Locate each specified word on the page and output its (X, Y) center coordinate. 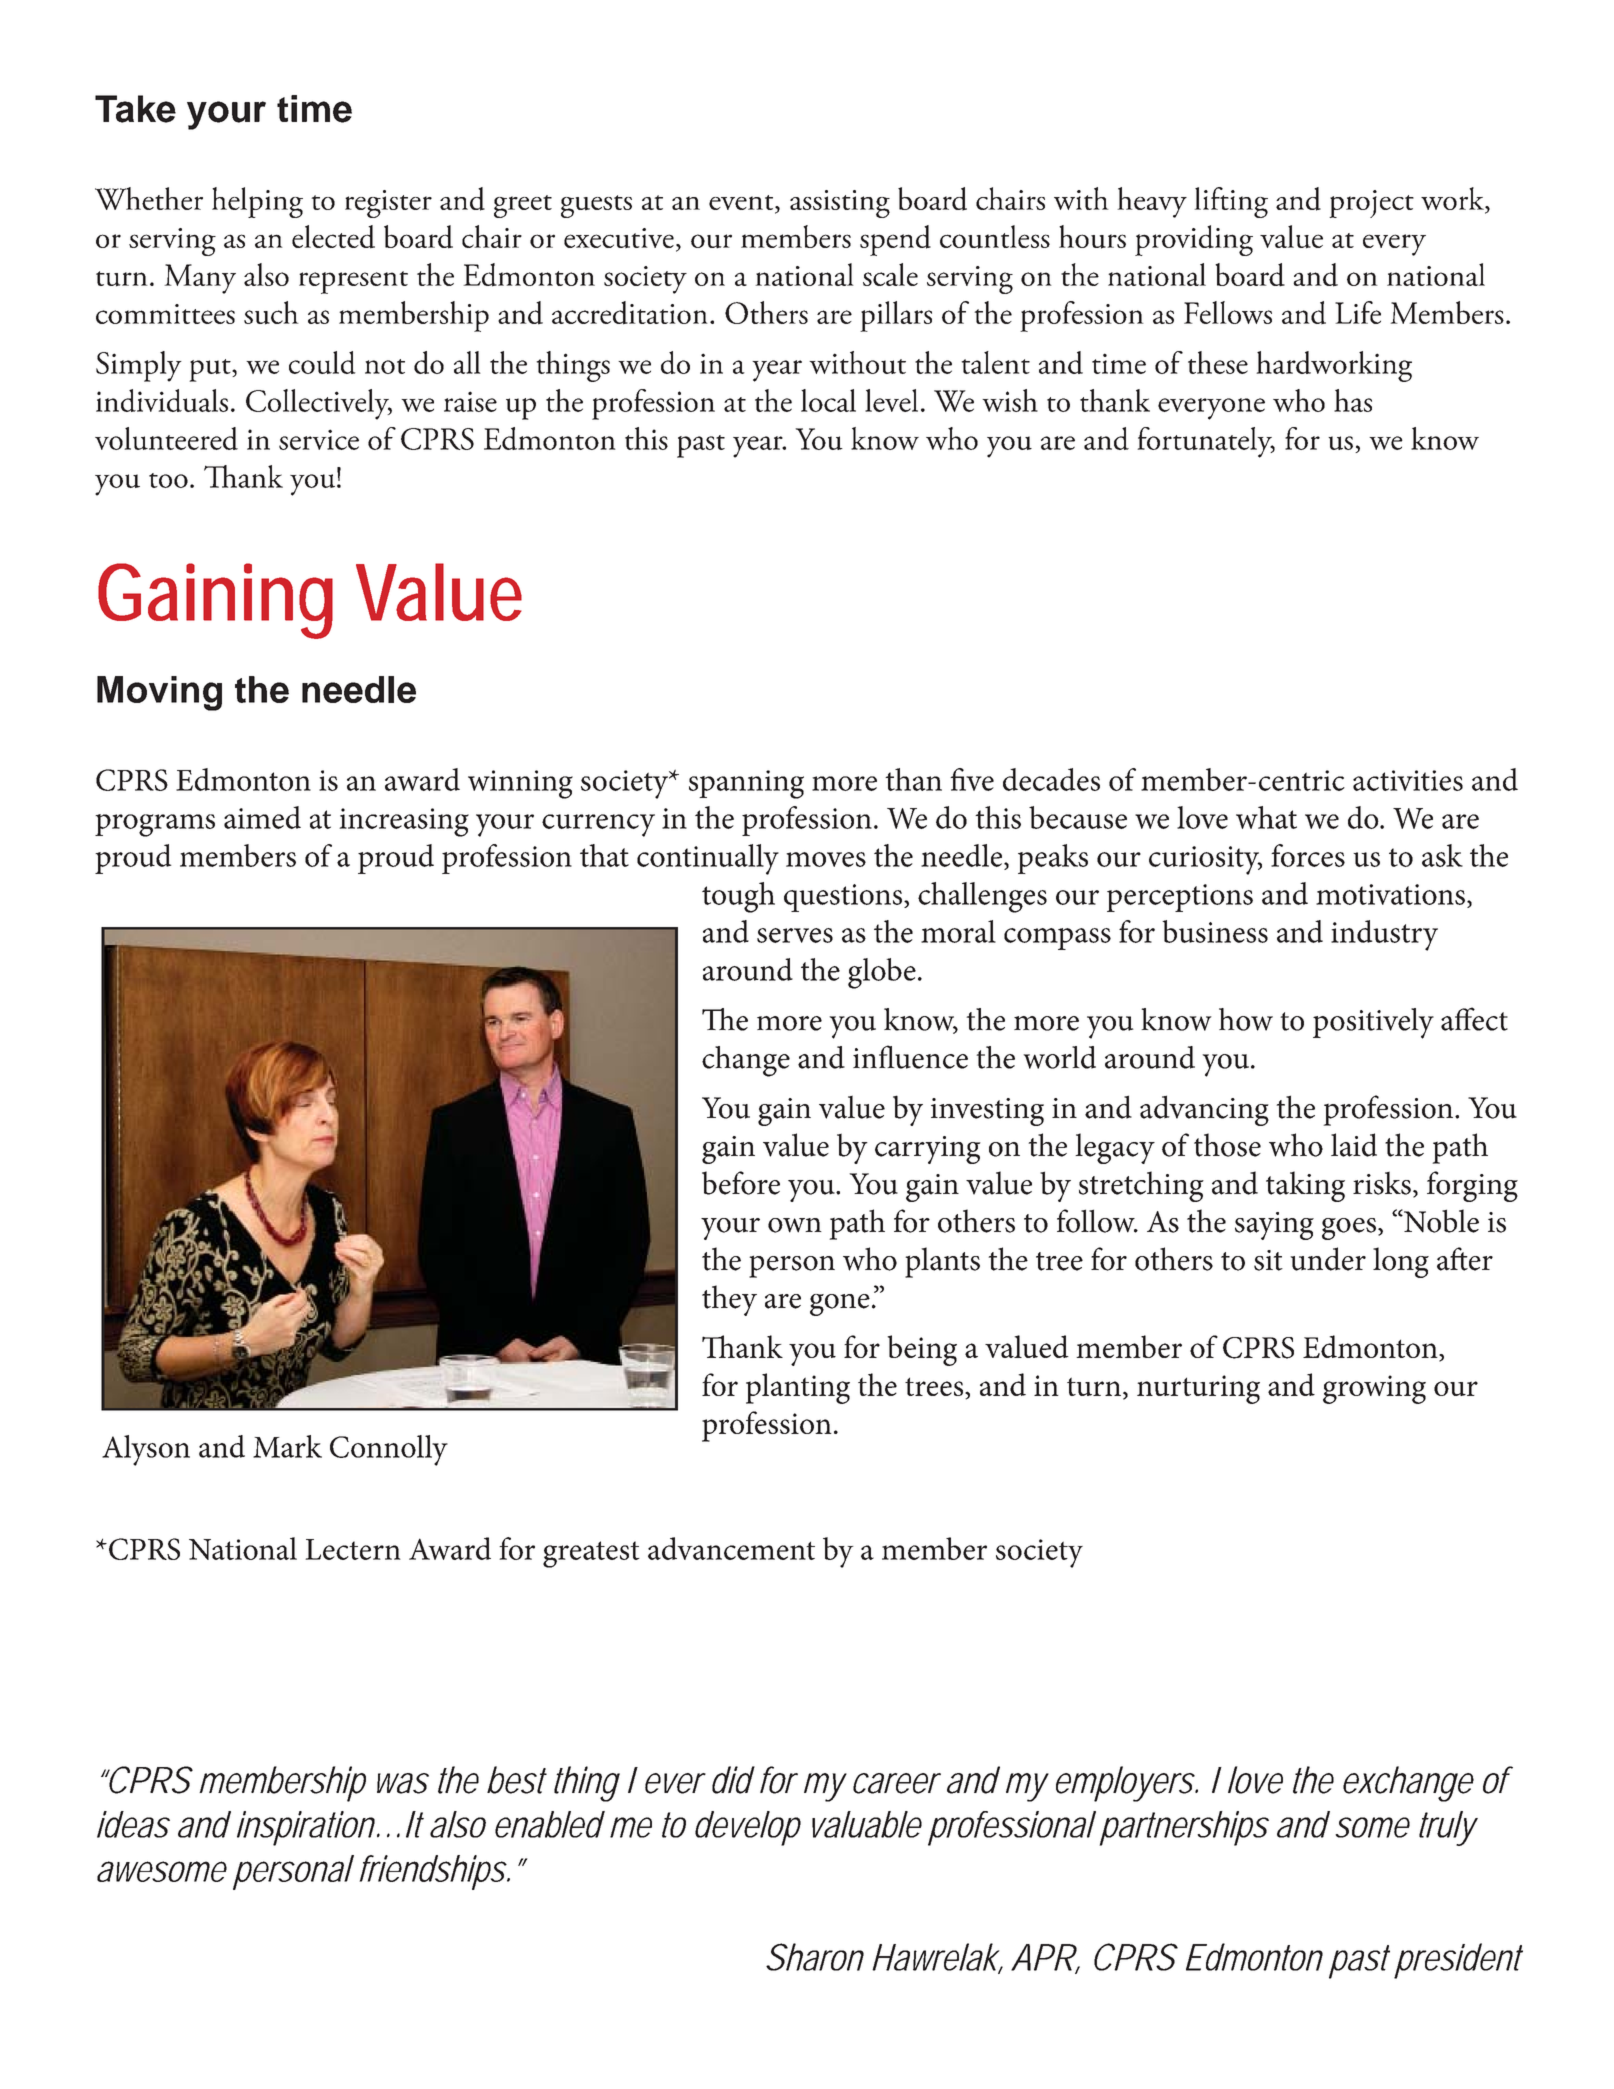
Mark (287, 1446)
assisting (840, 204)
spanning (746, 784)
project (1371, 204)
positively (1373, 1023)
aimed (262, 817)
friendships (434, 1872)
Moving (159, 693)
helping (257, 202)
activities (1408, 780)
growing (1374, 1389)
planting (798, 1388)
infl (874, 1056)
